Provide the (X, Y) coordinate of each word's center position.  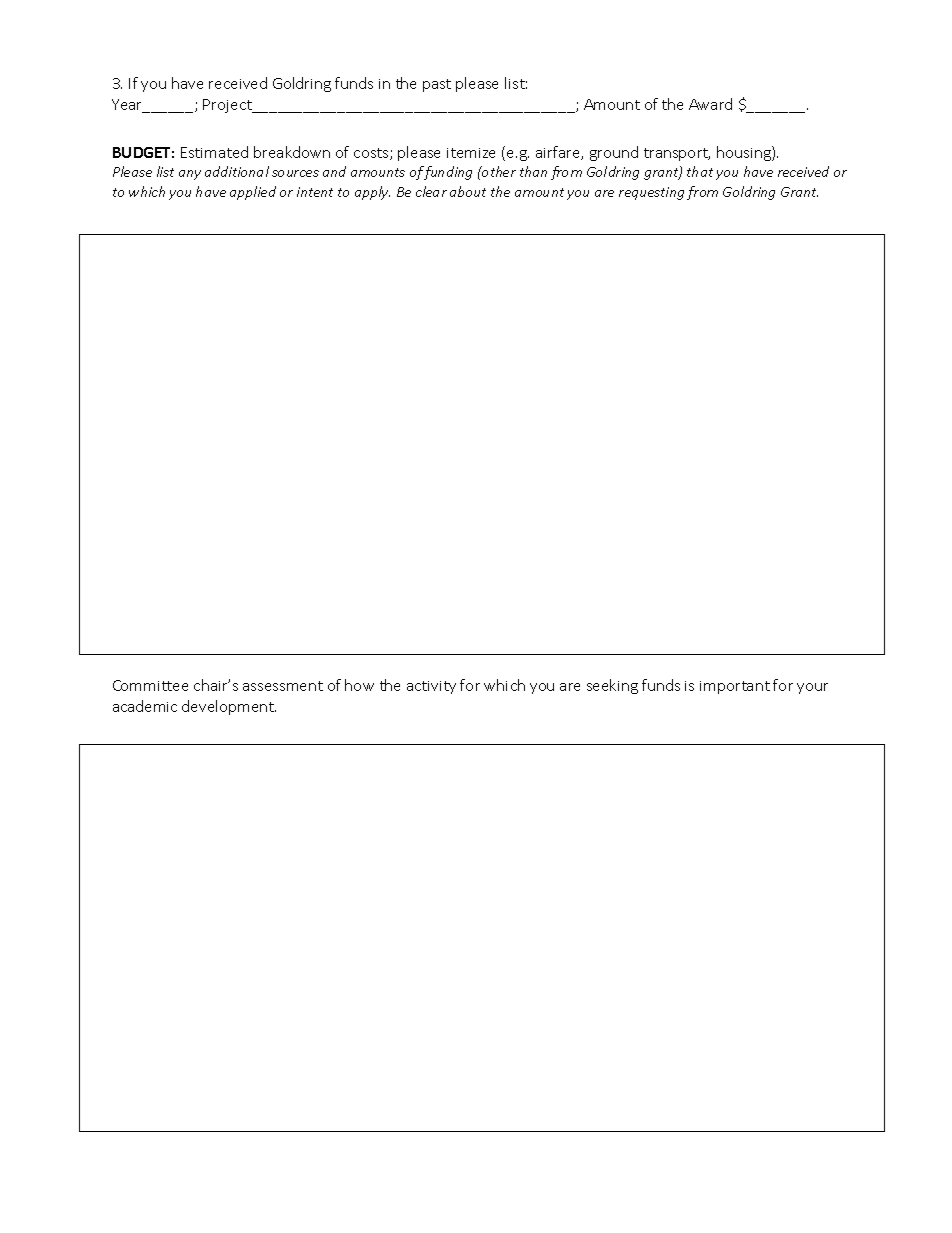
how (359, 685)
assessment (283, 686)
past (437, 85)
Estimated (214, 152)
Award (710, 104)
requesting (651, 193)
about (468, 191)
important (735, 687)
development (229, 707)
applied (253, 193)
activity (431, 687)
